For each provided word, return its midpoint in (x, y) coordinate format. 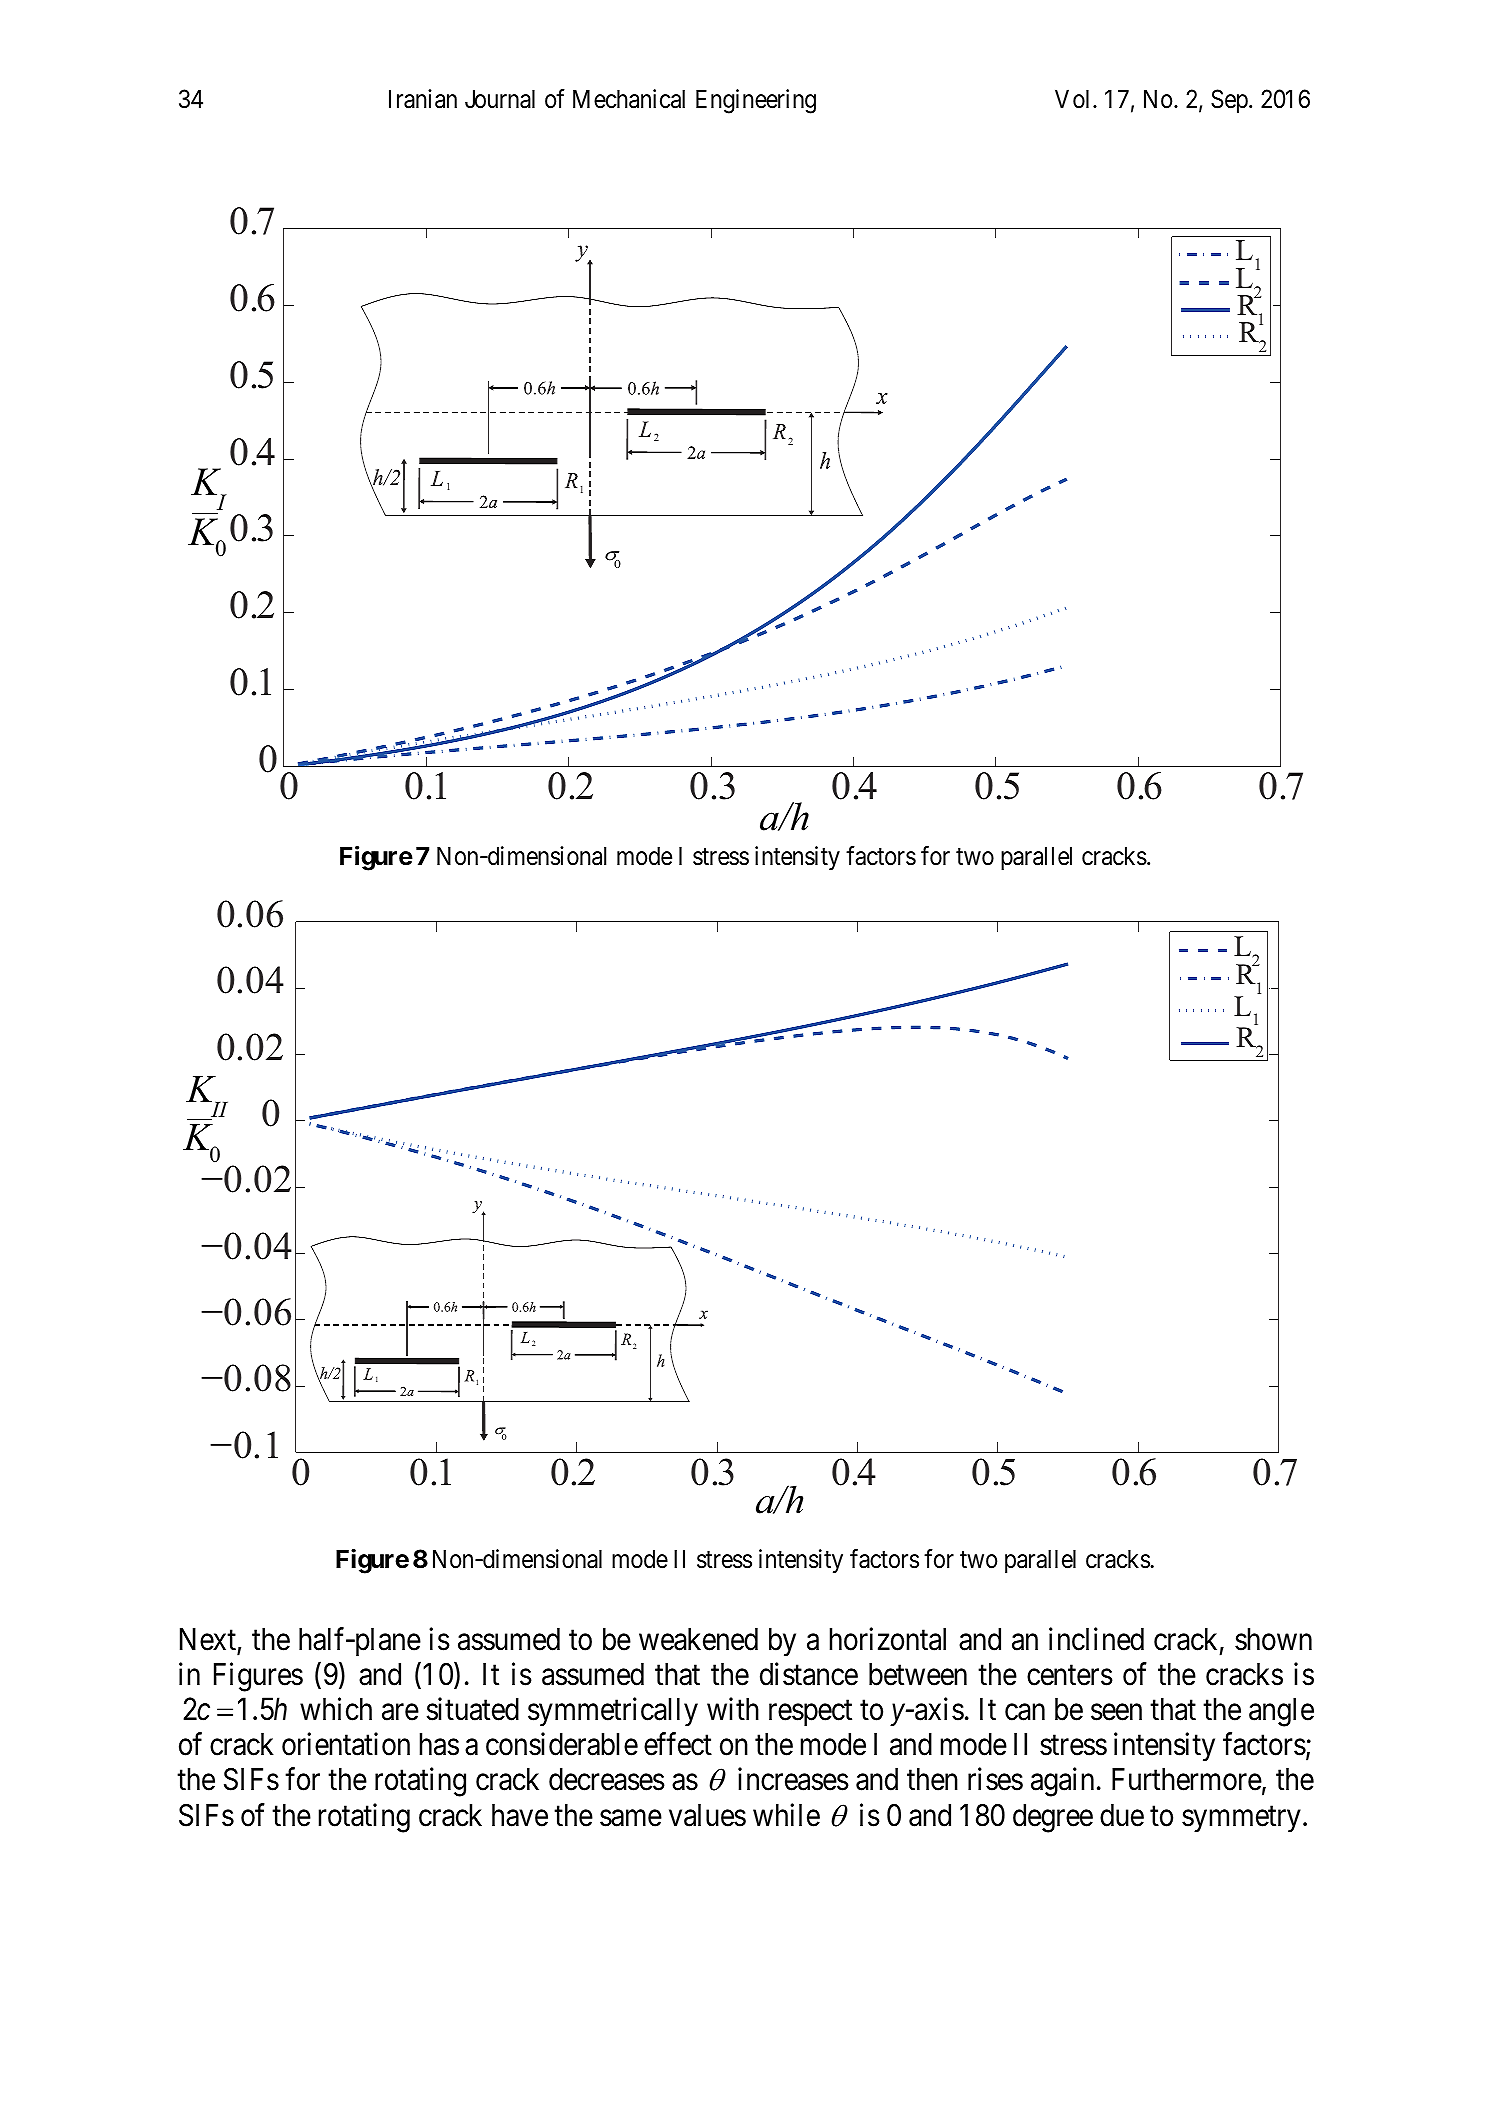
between (918, 1674)
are (400, 1712)
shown (1273, 1639)
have (520, 1815)
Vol (1074, 99)
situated (473, 1709)
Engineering (756, 101)
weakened (698, 1639)
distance (809, 1674)
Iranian (423, 99)
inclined (1096, 1639)
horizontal (888, 1639)
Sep (1230, 101)
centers (1070, 1676)
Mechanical (629, 99)
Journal (500, 99)
